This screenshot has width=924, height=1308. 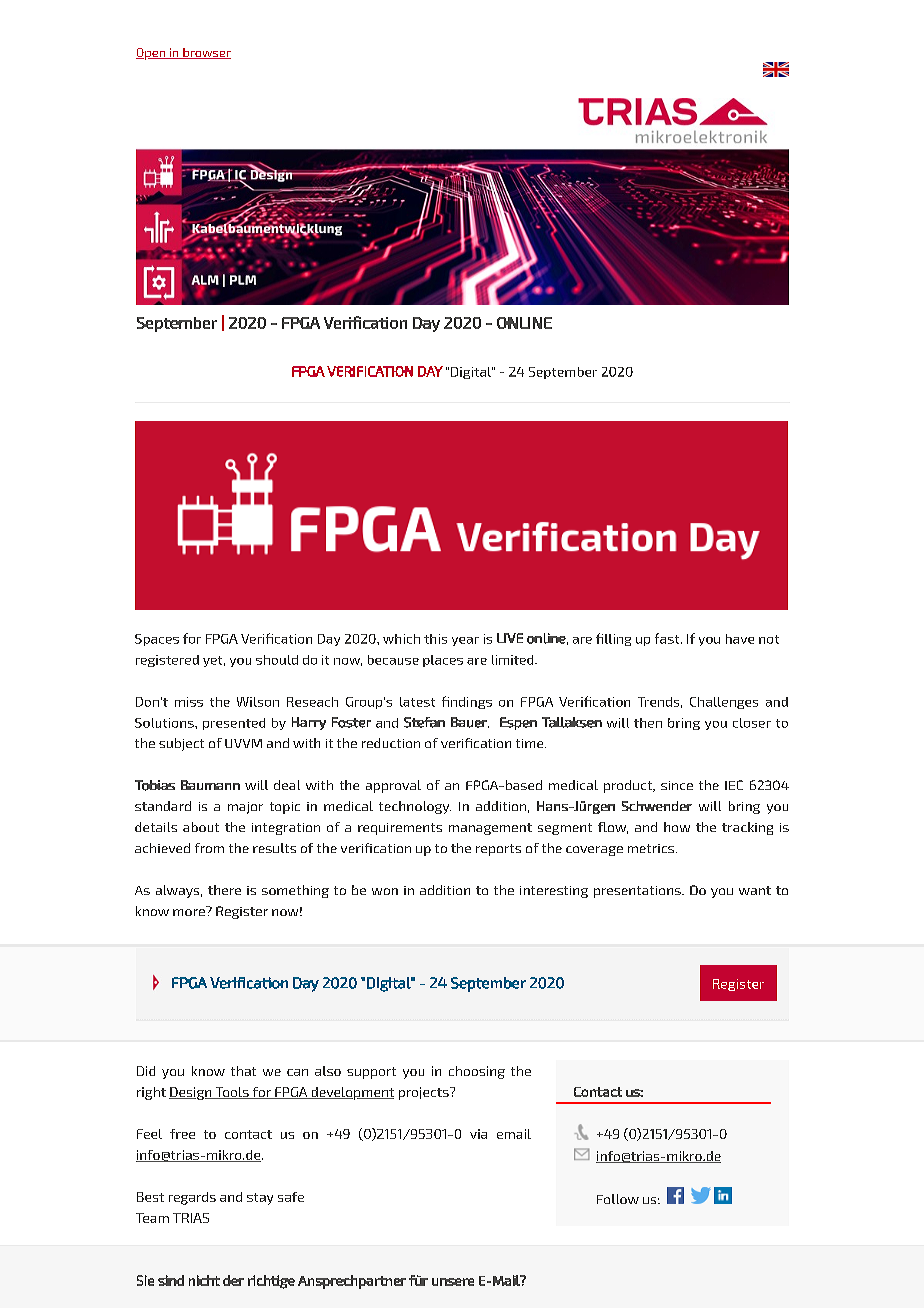 What do you see at coordinates (724, 703) in the screenshot?
I see `Challenges` at bounding box center [724, 703].
